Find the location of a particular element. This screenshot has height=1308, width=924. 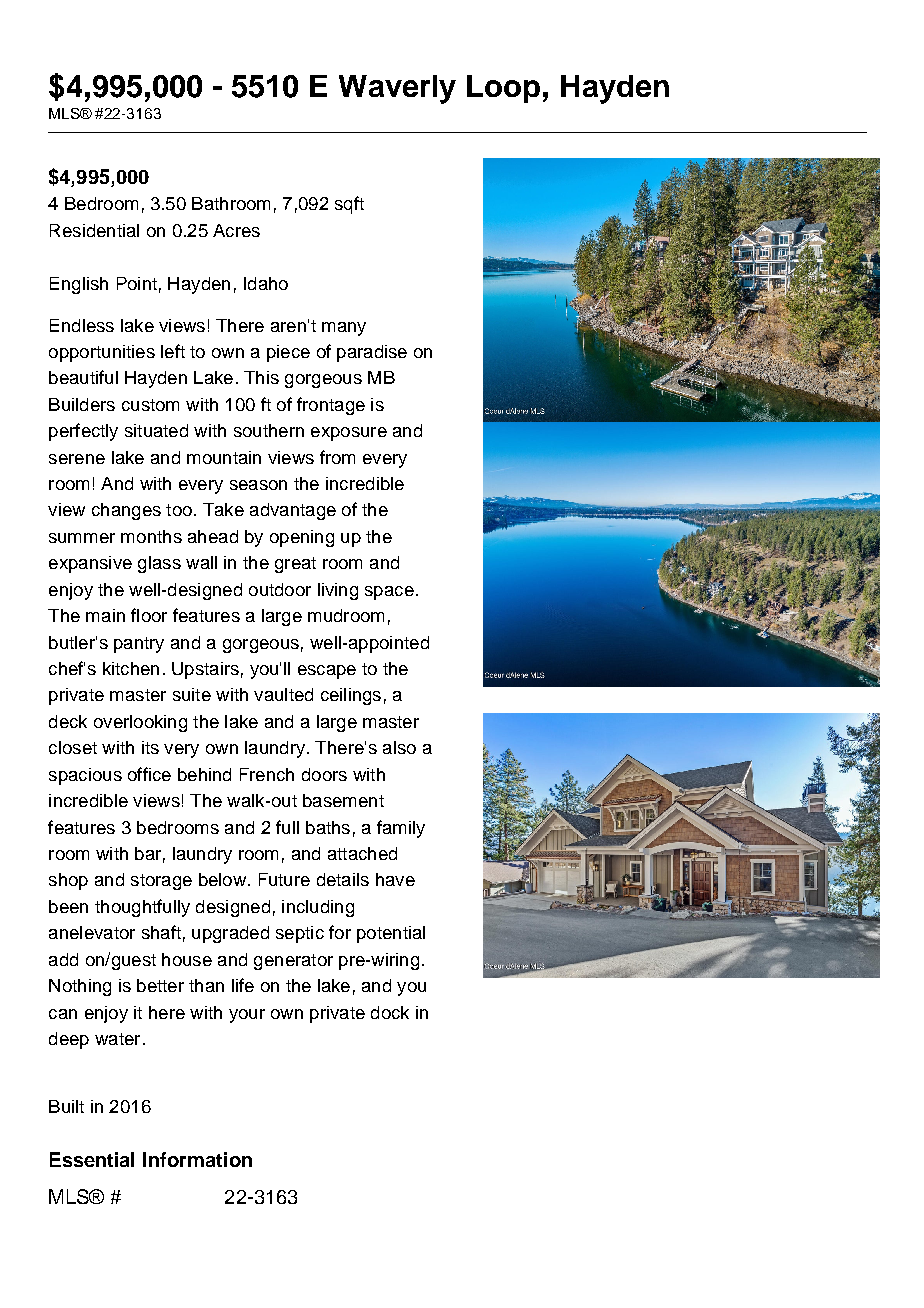

storage is located at coordinates (161, 882).
